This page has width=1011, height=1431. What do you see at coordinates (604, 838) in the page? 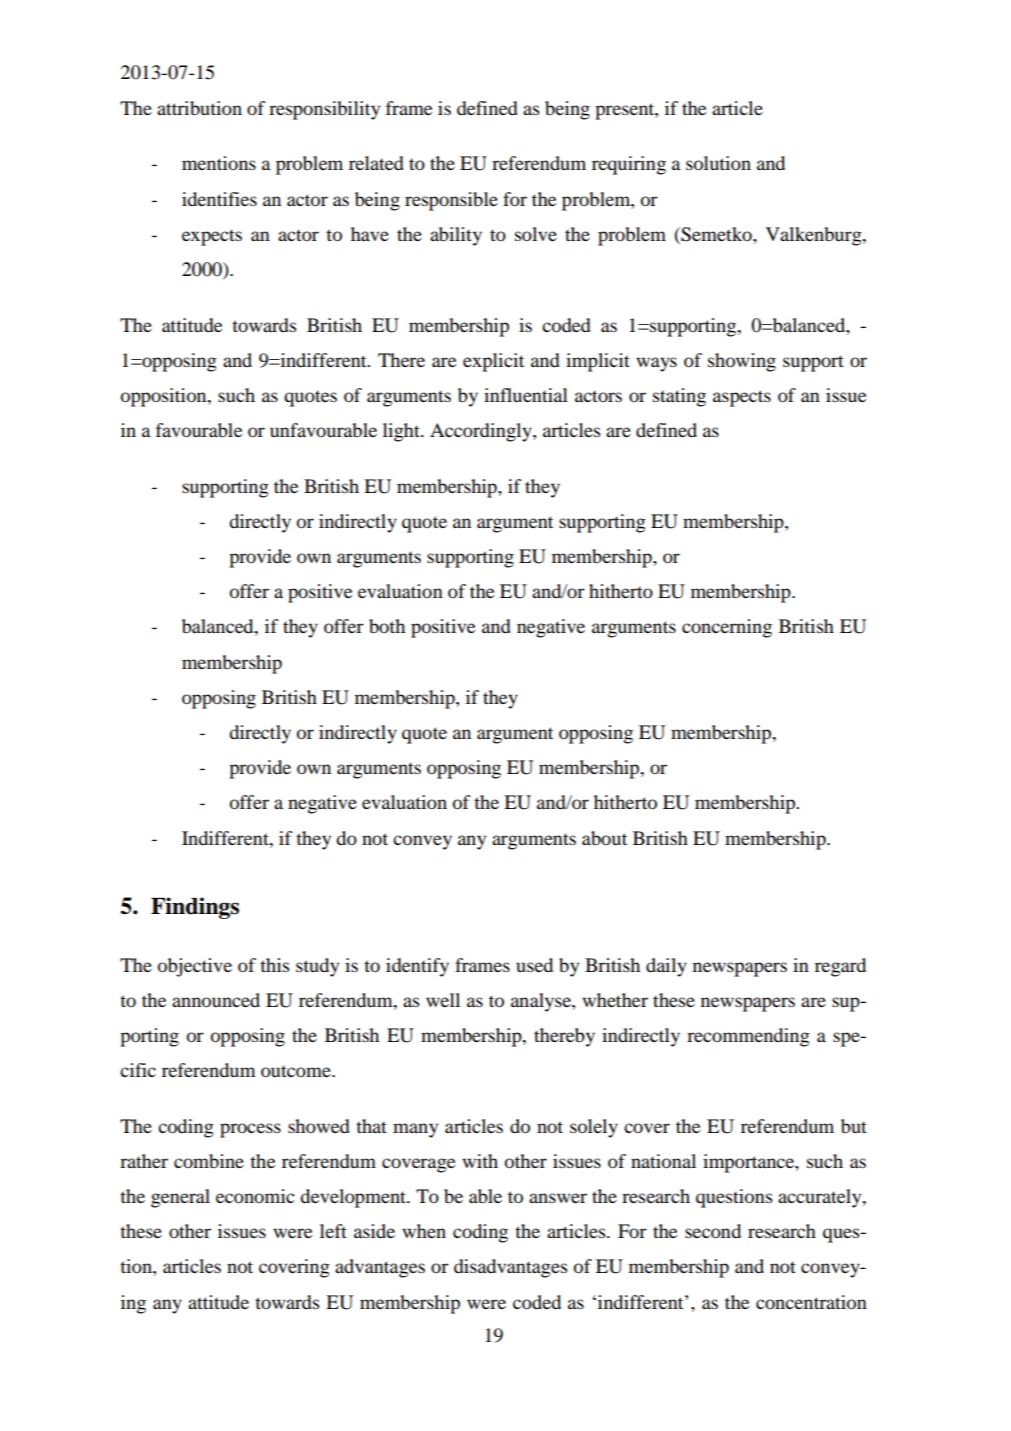
I see `about` at bounding box center [604, 838].
